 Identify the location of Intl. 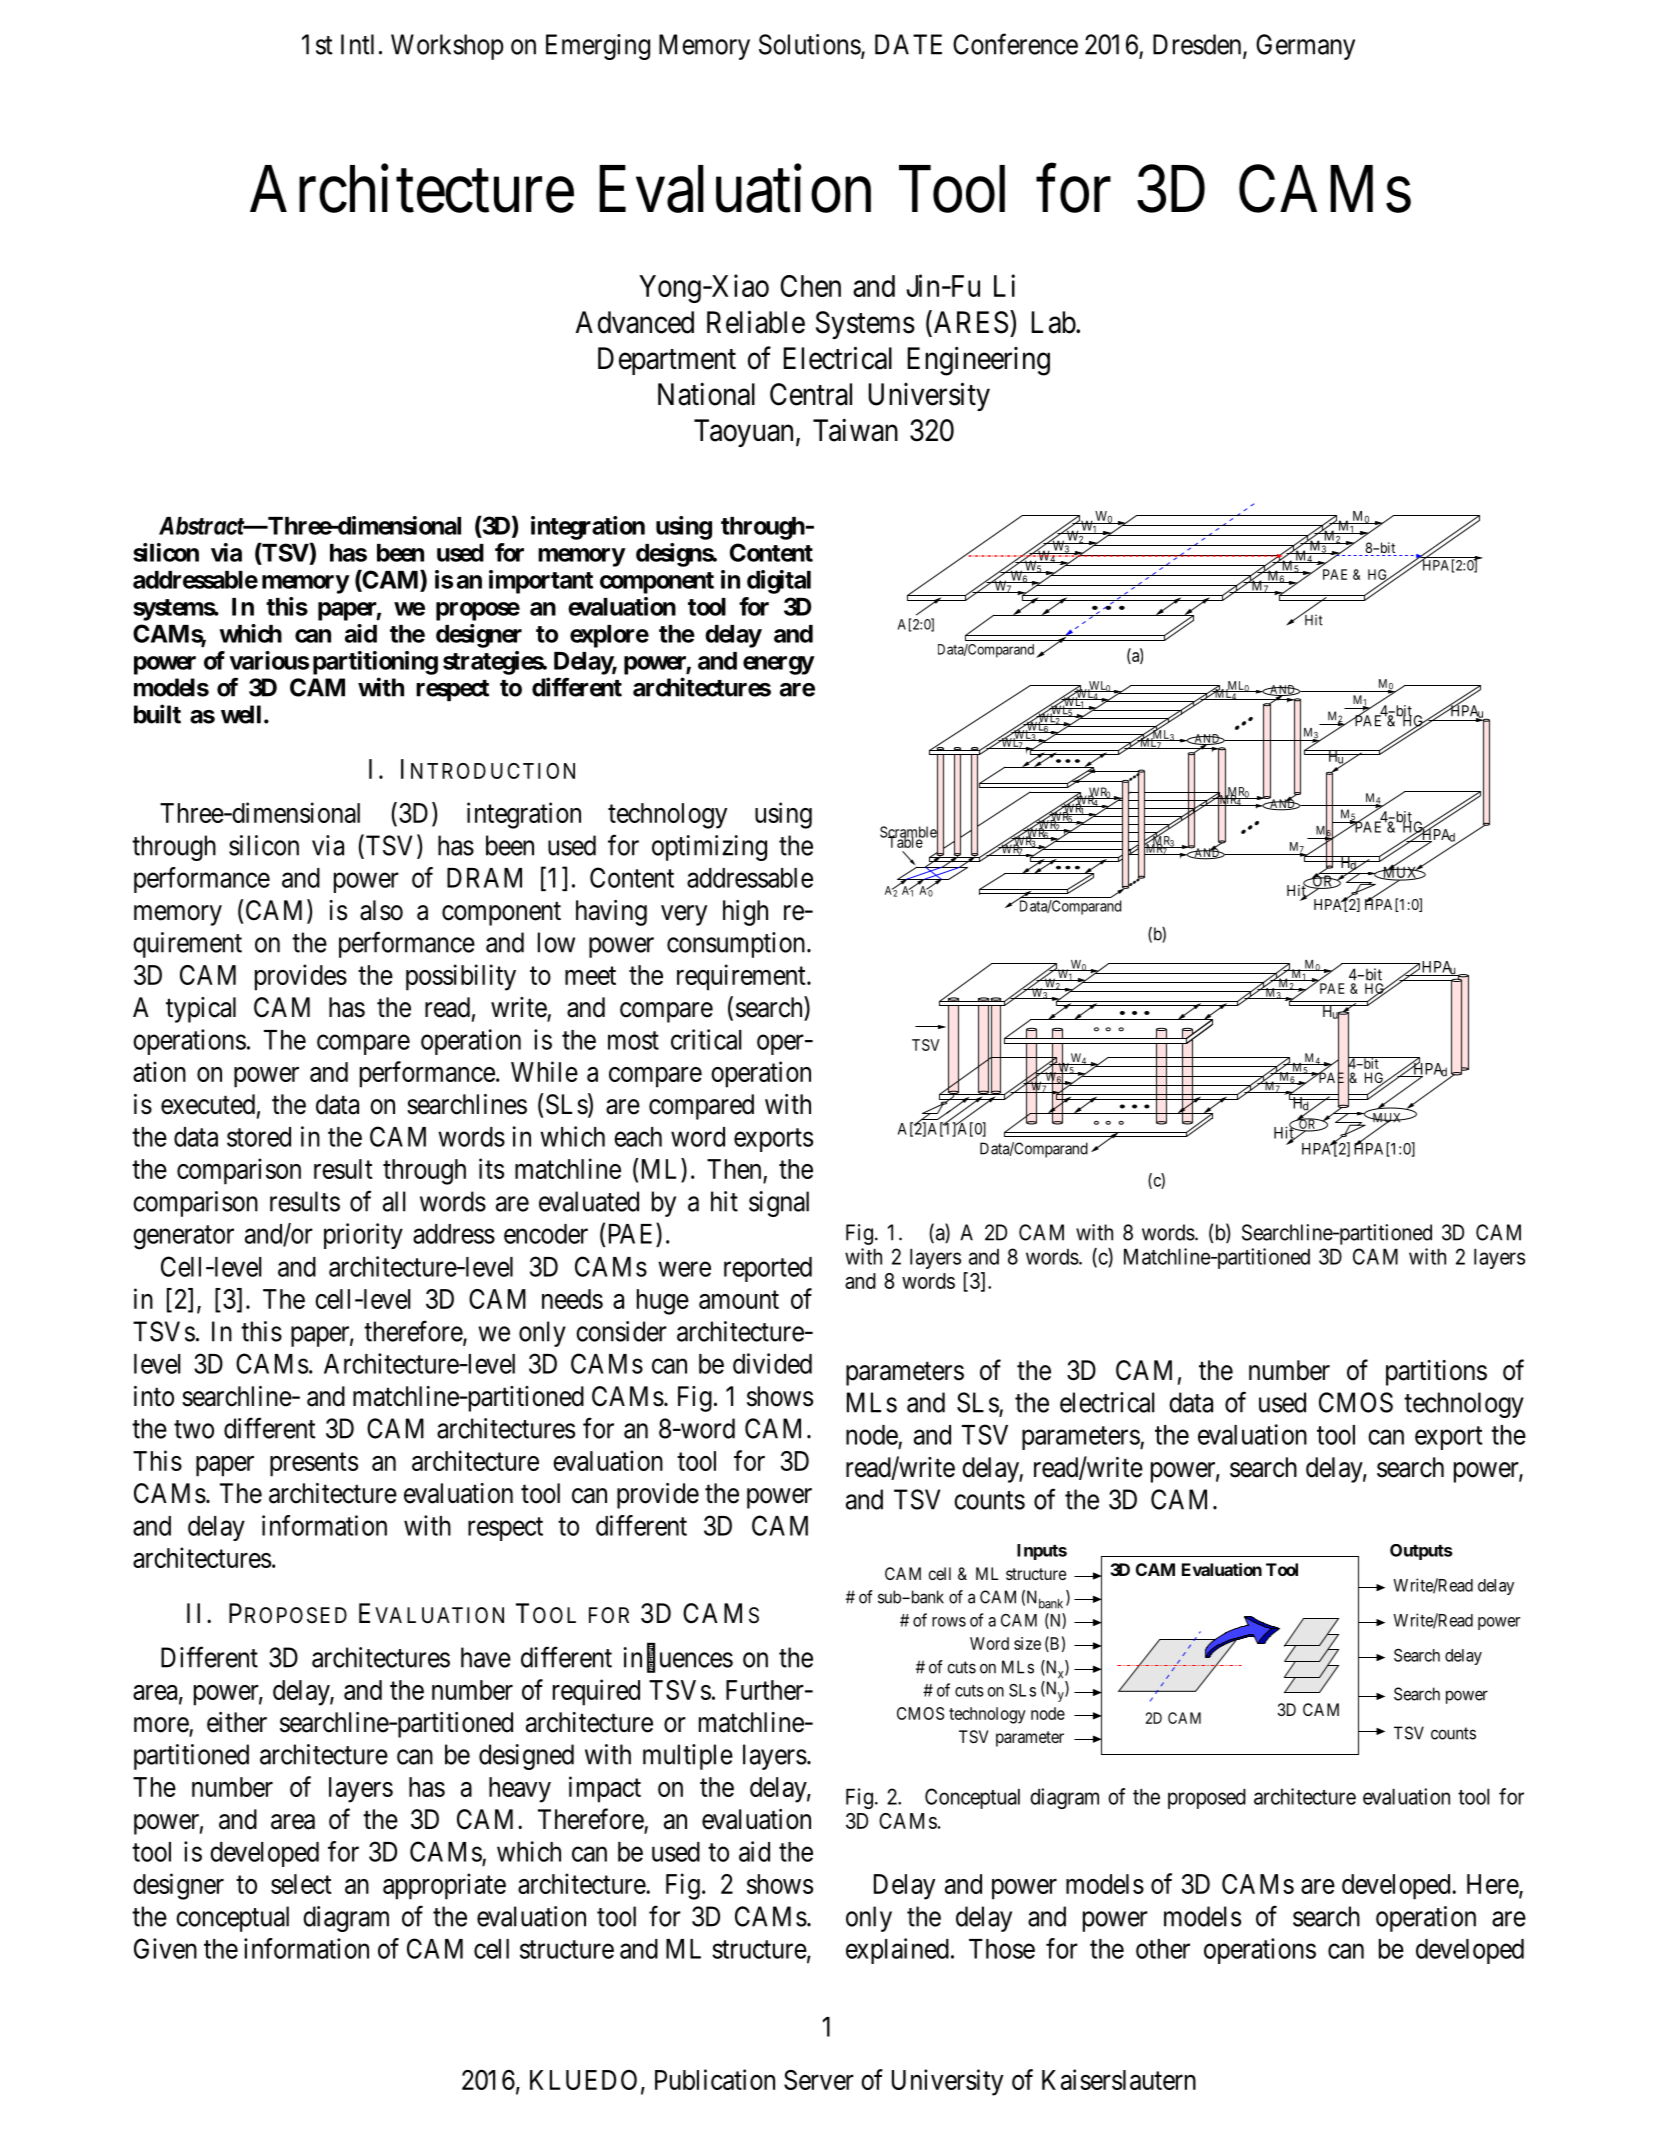
(357, 44).
